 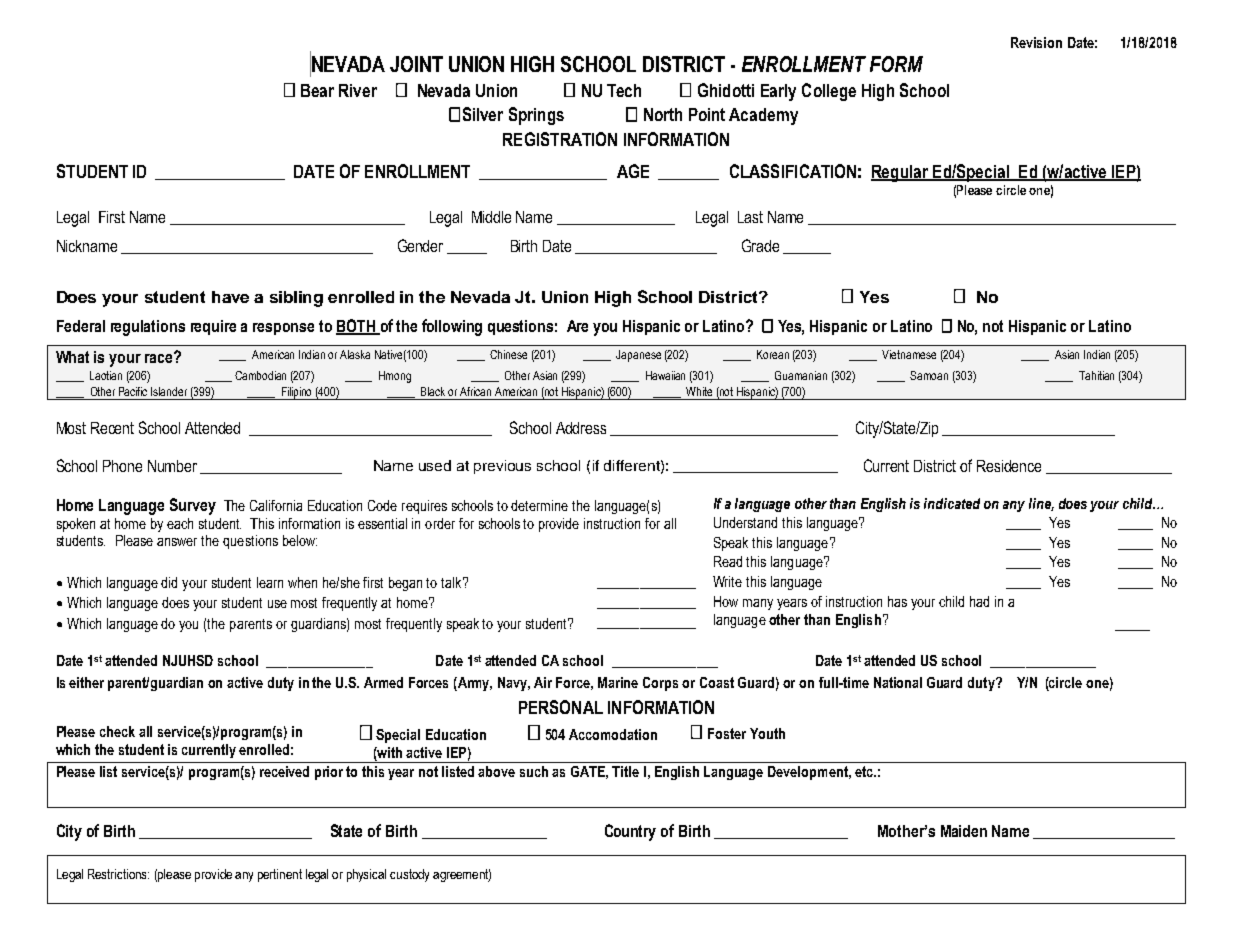 I want to click on National, so click(x=898, y=682).
